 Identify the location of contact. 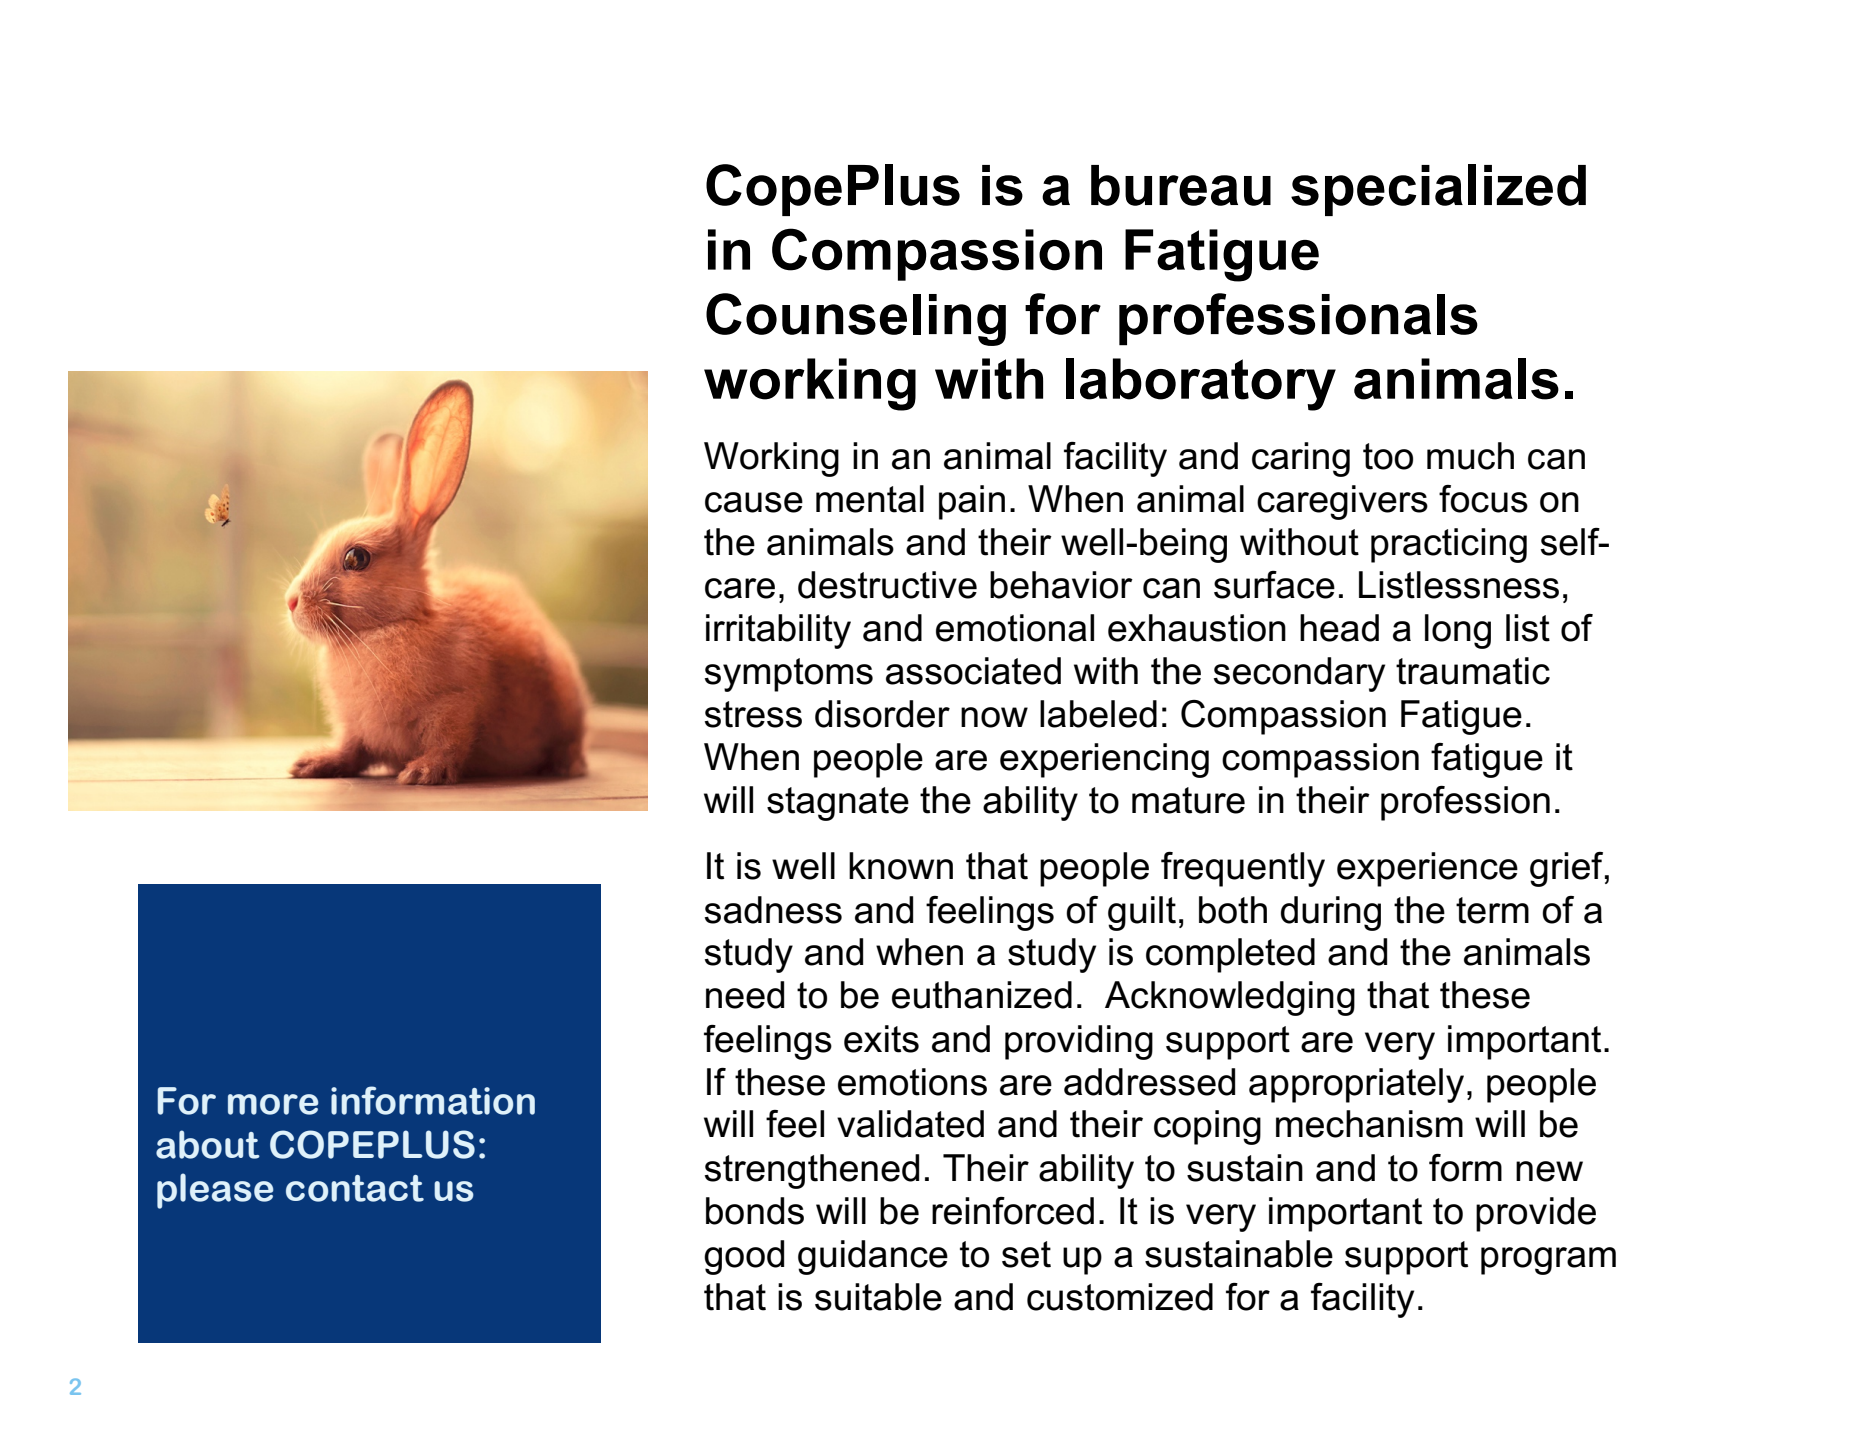
(355, 1188).
